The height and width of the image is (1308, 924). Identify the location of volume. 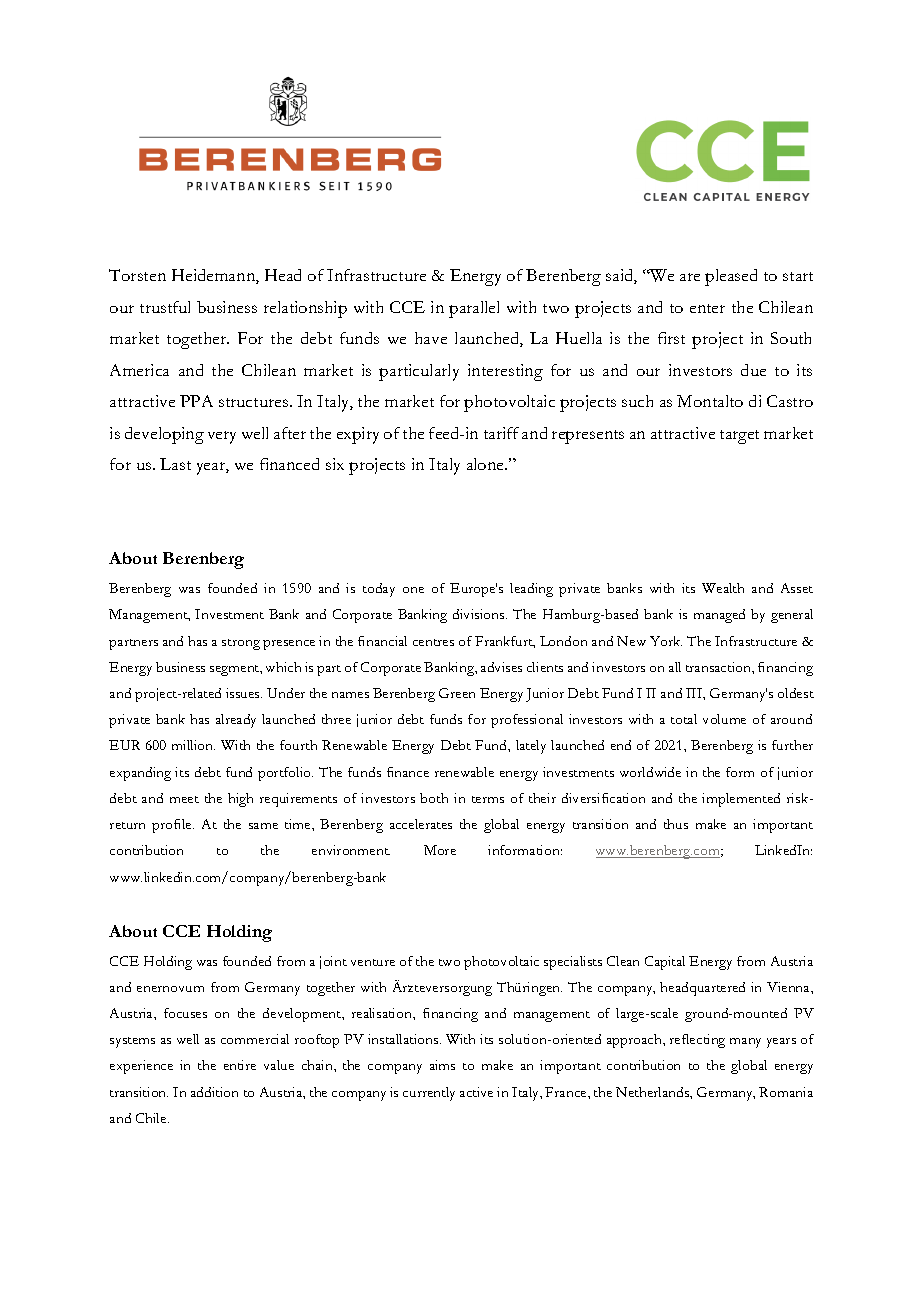
(724, 719).
